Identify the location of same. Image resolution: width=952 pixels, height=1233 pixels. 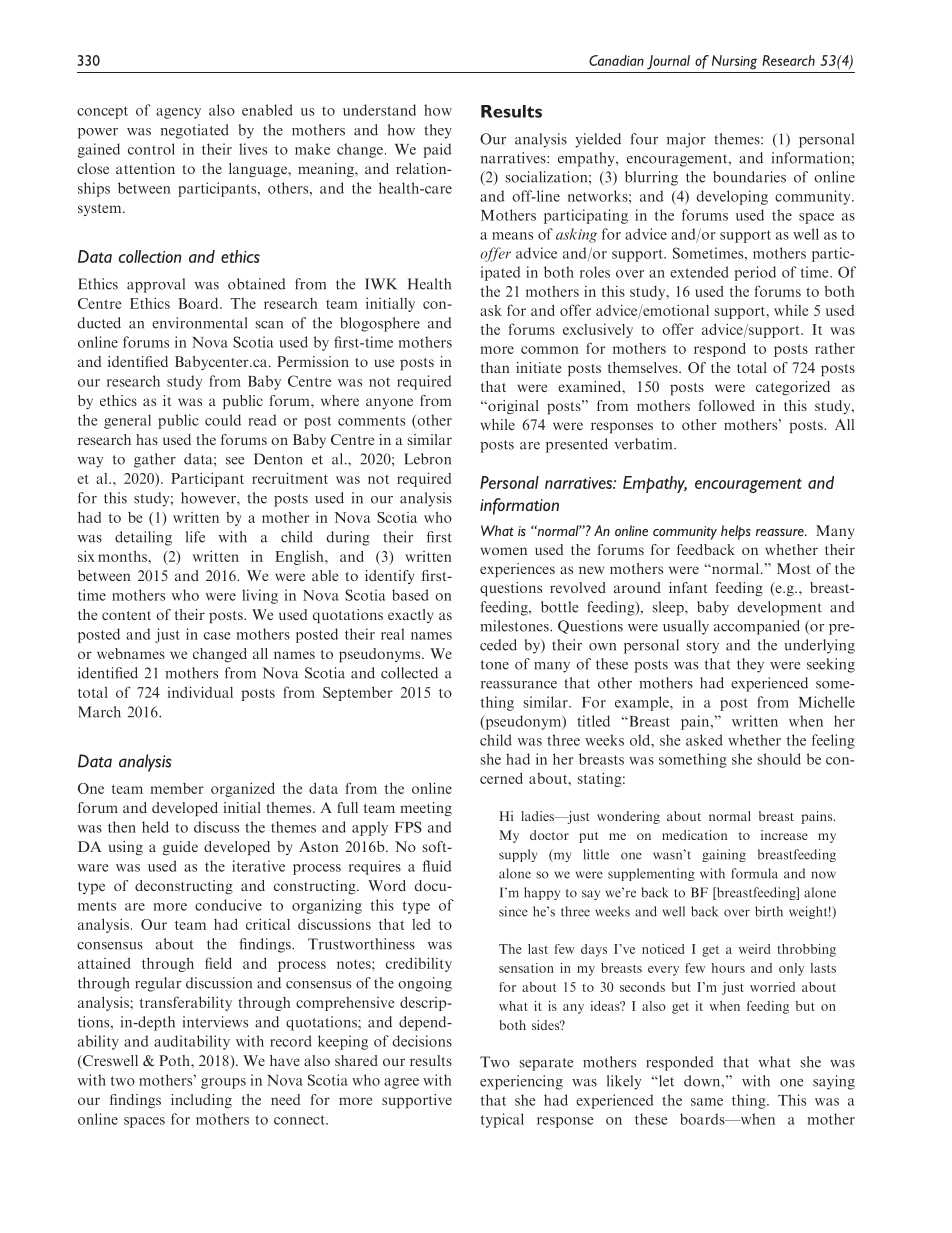
(707, 1102).
